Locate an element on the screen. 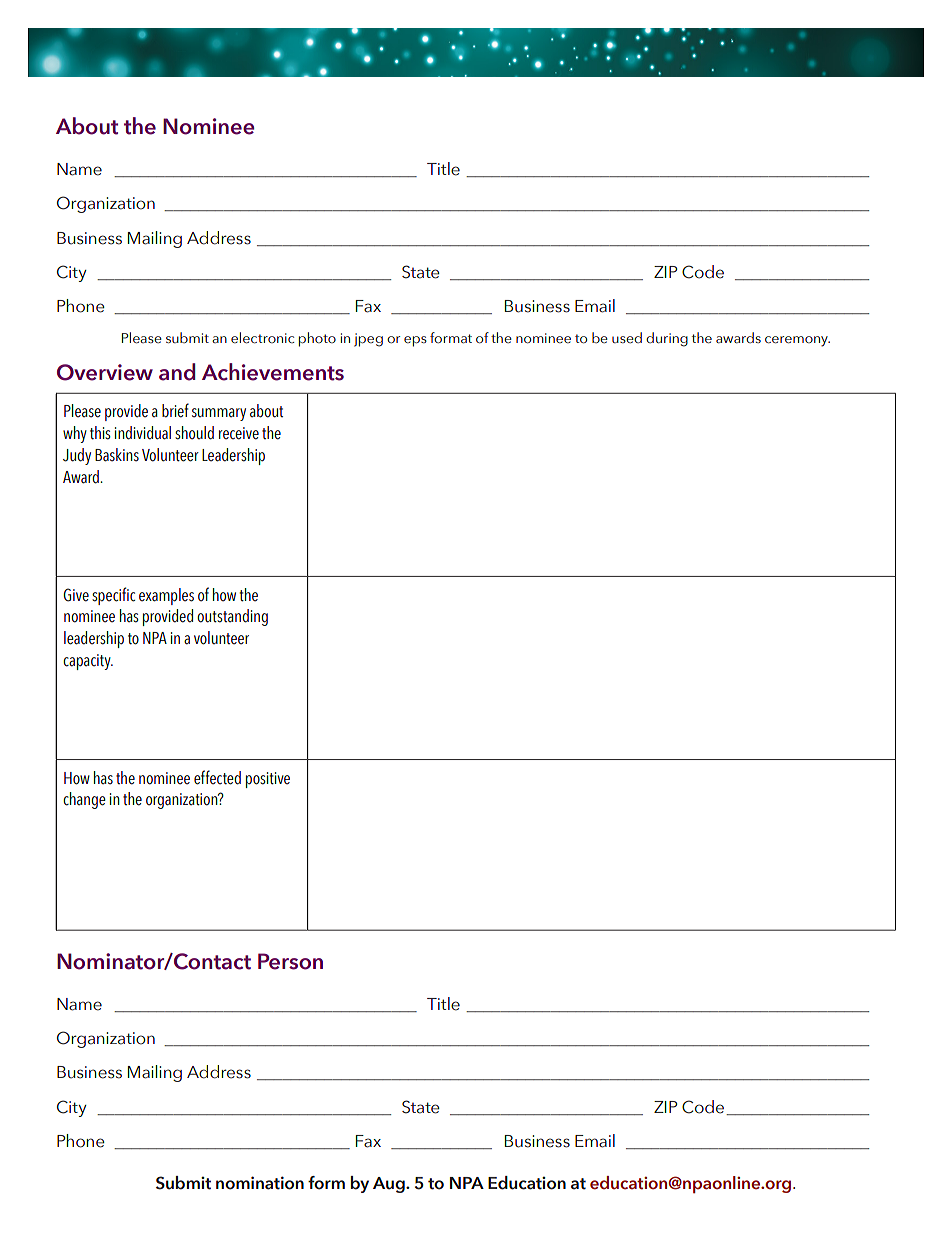 The width and height of the screenshot is (952, 1233). positive is located at coordinates (268, 780).
